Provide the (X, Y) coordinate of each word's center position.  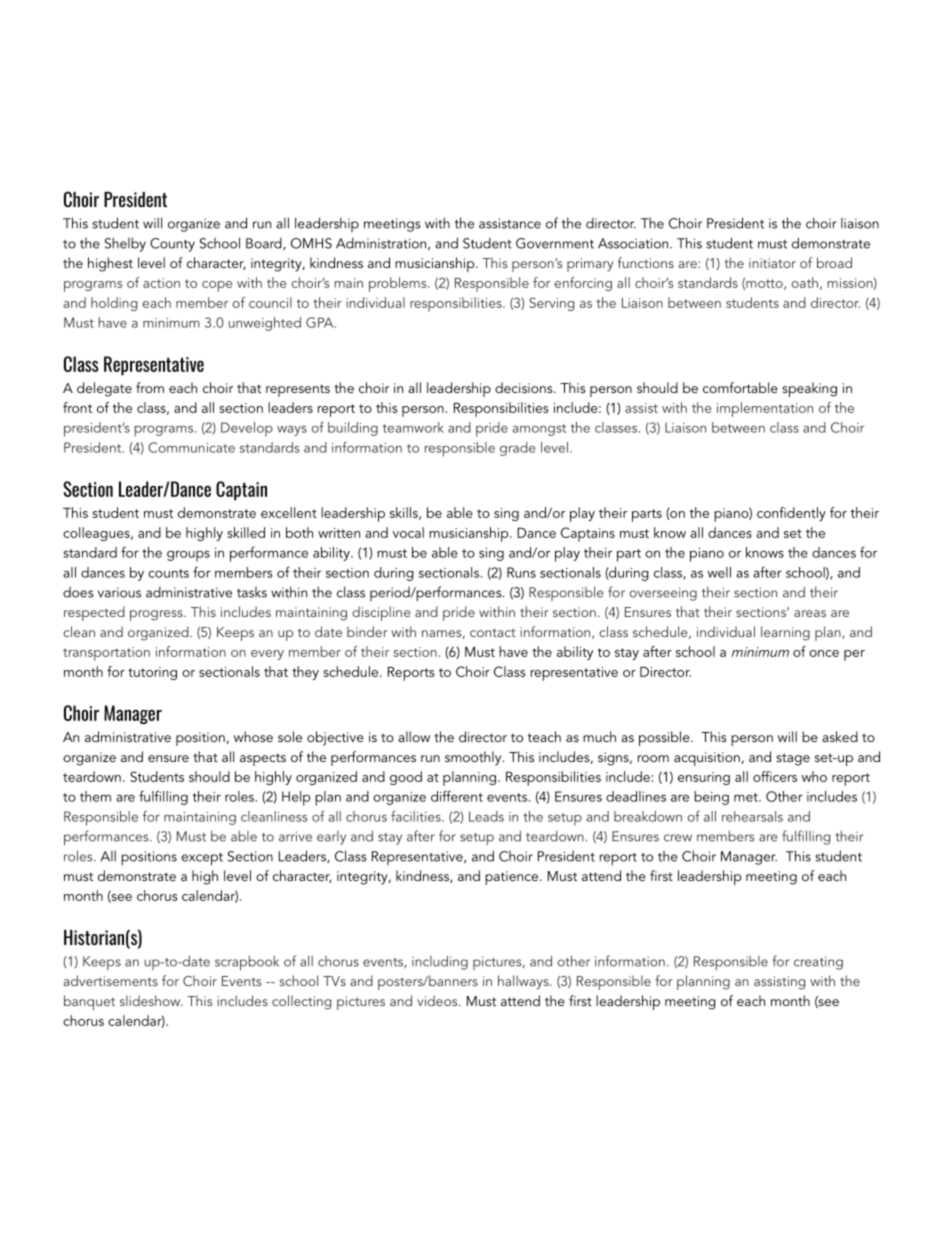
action (161, 283)
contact (493, 632)
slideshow (151, 1000)
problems (399, 284)
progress (157, 615)
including (440, 962)
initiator (772, 263)
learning (785, 633)
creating (818, 963)
